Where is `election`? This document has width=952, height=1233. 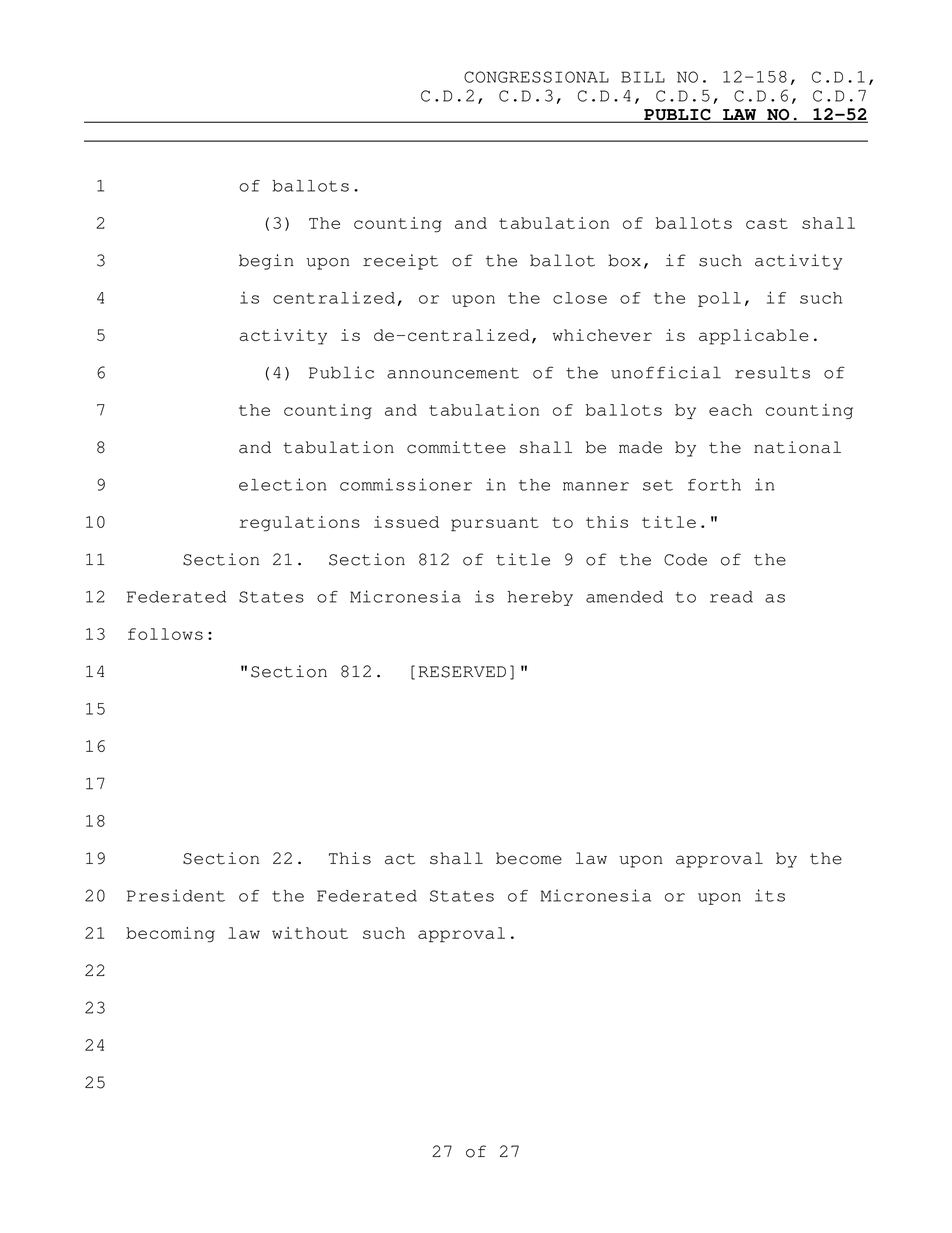
election is located at coordinates (282, 484).
